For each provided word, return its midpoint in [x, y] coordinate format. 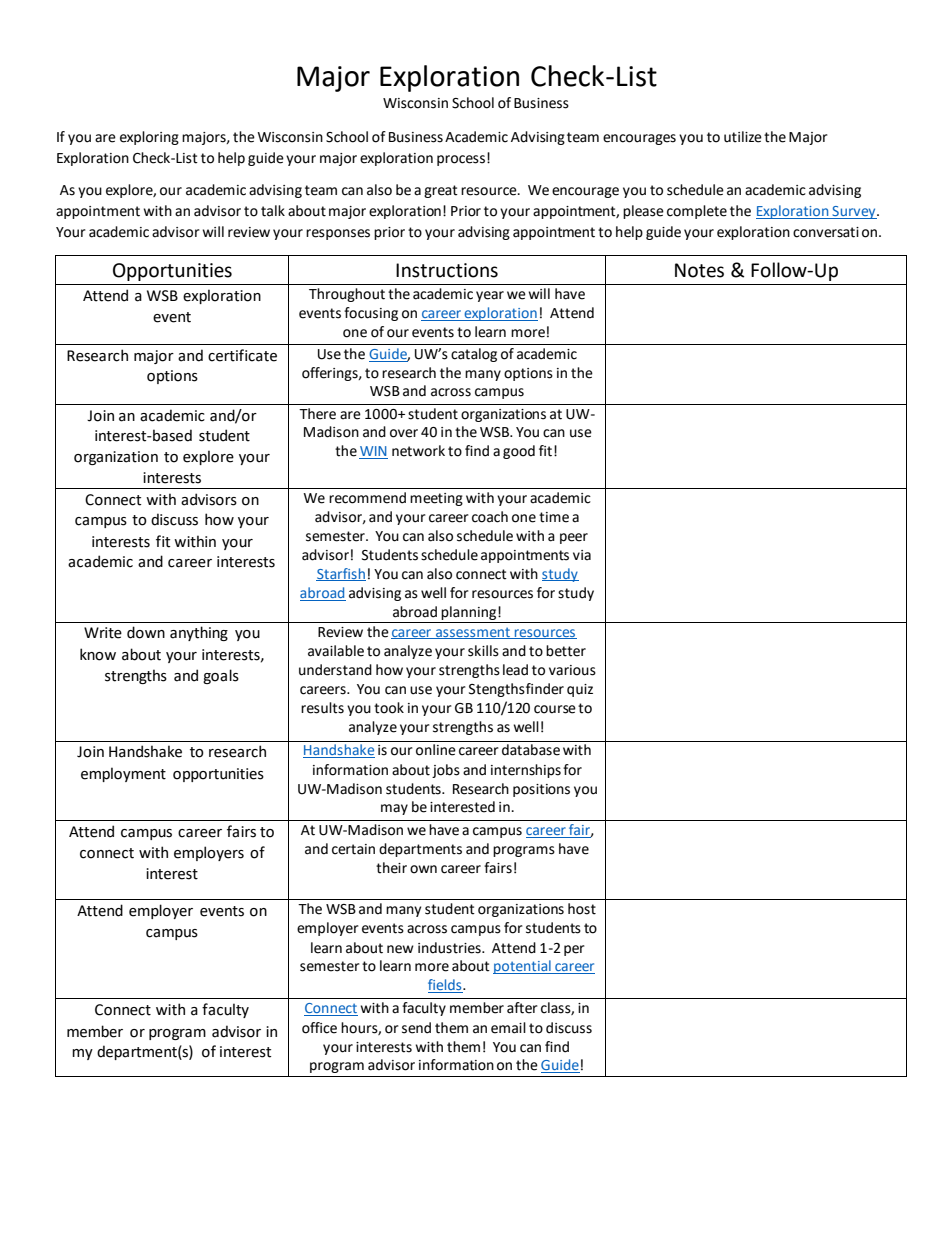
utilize [743, 137]
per [574, 950]
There [317, 414]
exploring [149, 138]
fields [446, 986]
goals [221, 676]
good [519, 452]
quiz [580, 690]
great [441, 191]
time [554, 517]
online [436, 750]
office [319, 1028]
